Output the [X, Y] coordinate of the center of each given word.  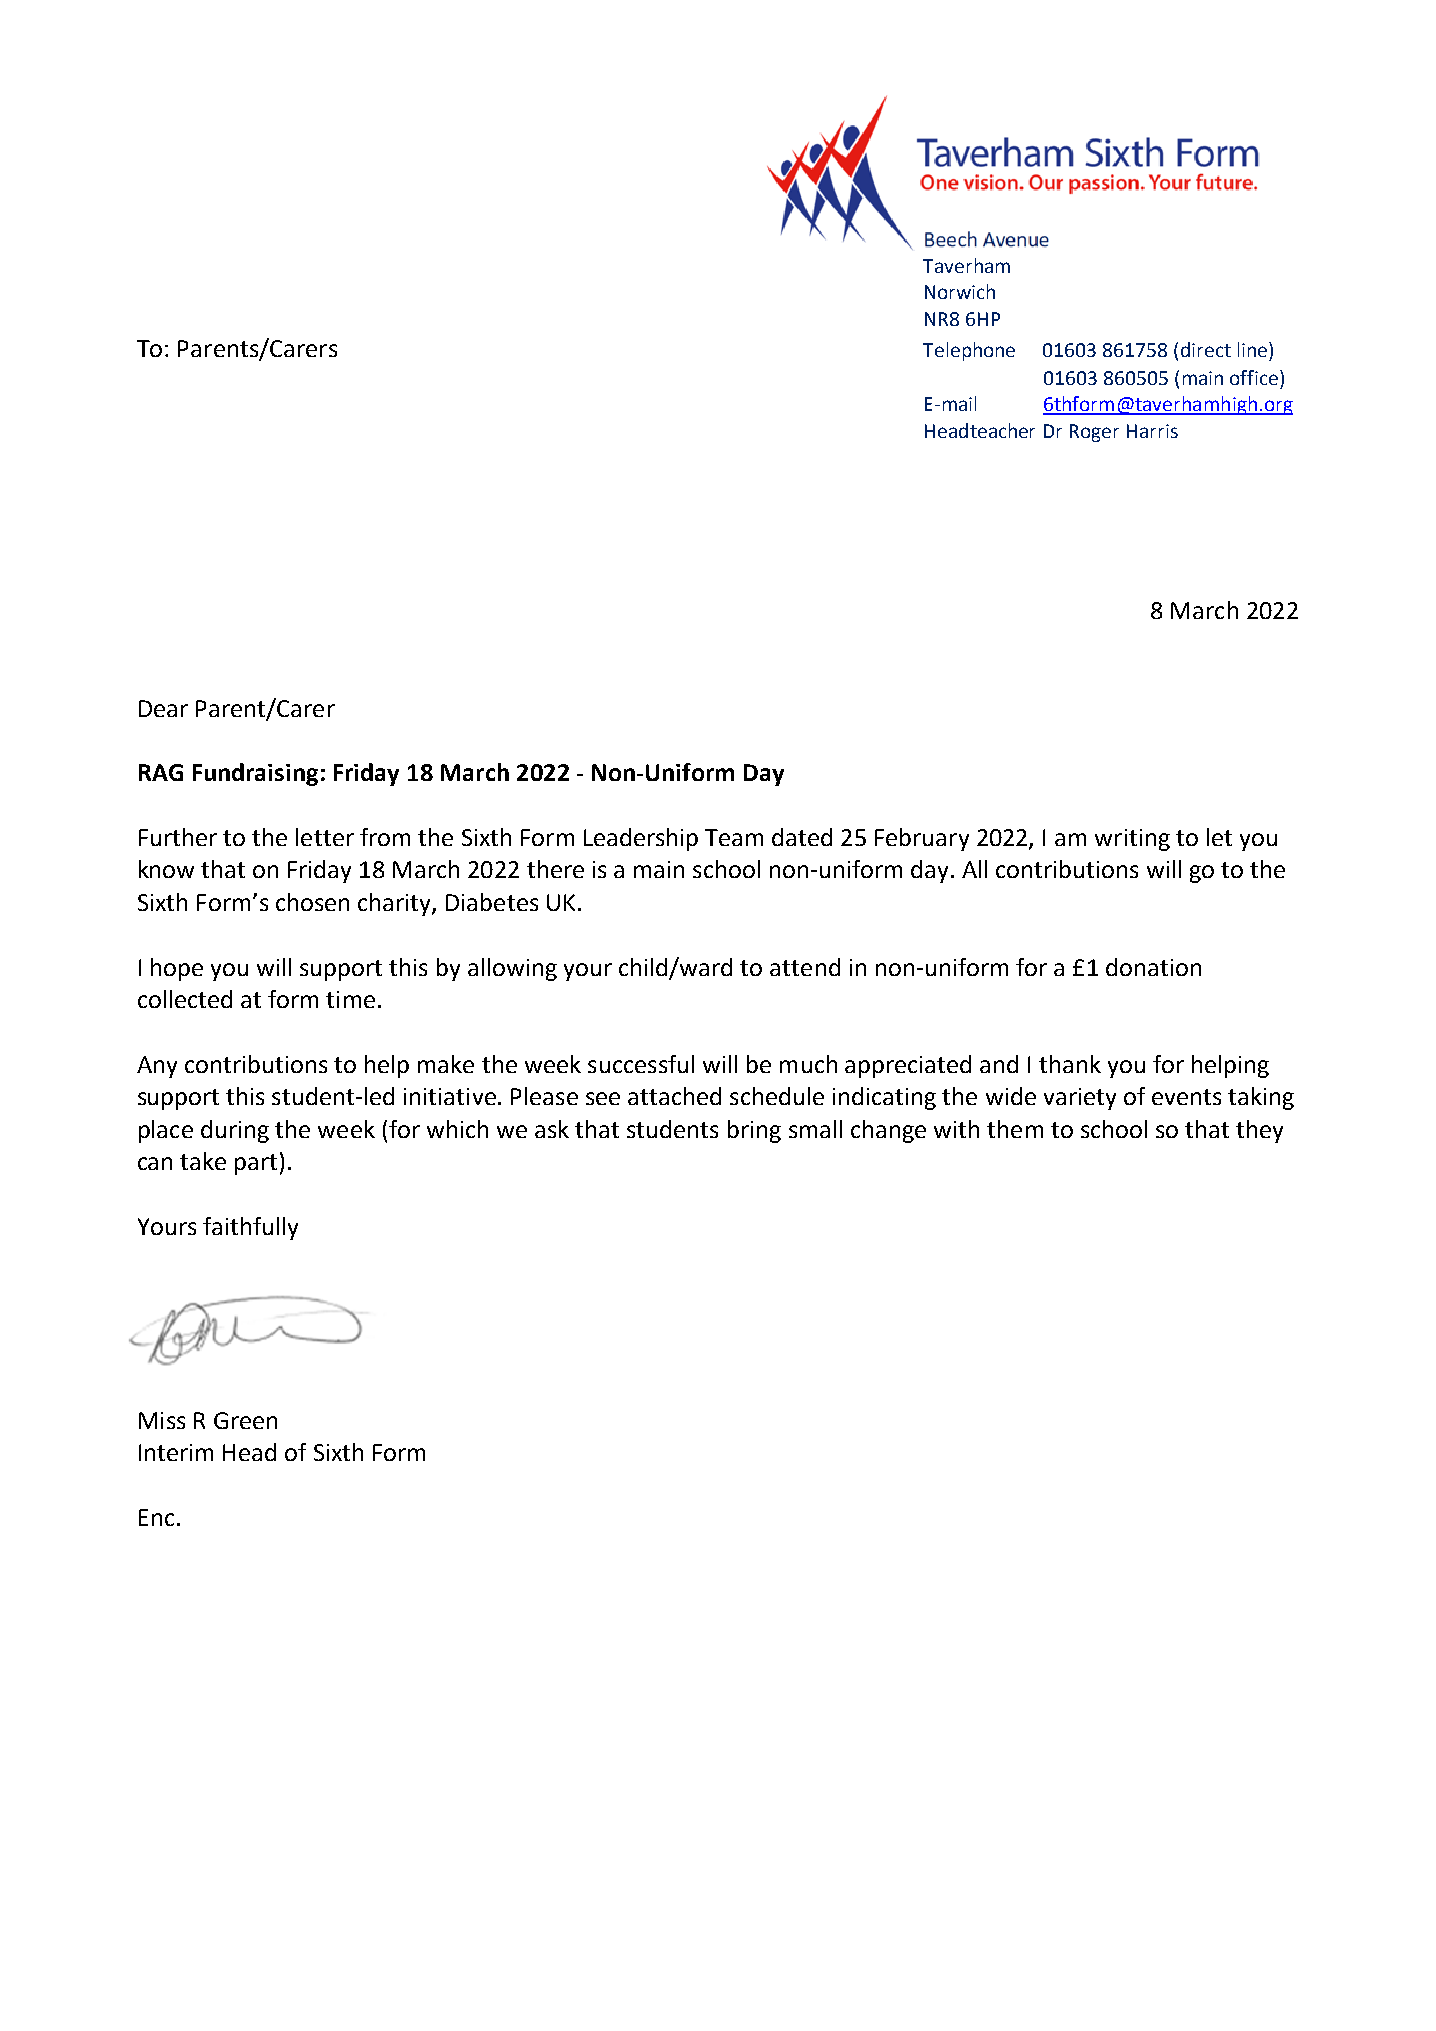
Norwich [960, 291]
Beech [951, 239]
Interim [176, 1452]
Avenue [1016, 240]
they [1259, 1131]
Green [245, 1420]
